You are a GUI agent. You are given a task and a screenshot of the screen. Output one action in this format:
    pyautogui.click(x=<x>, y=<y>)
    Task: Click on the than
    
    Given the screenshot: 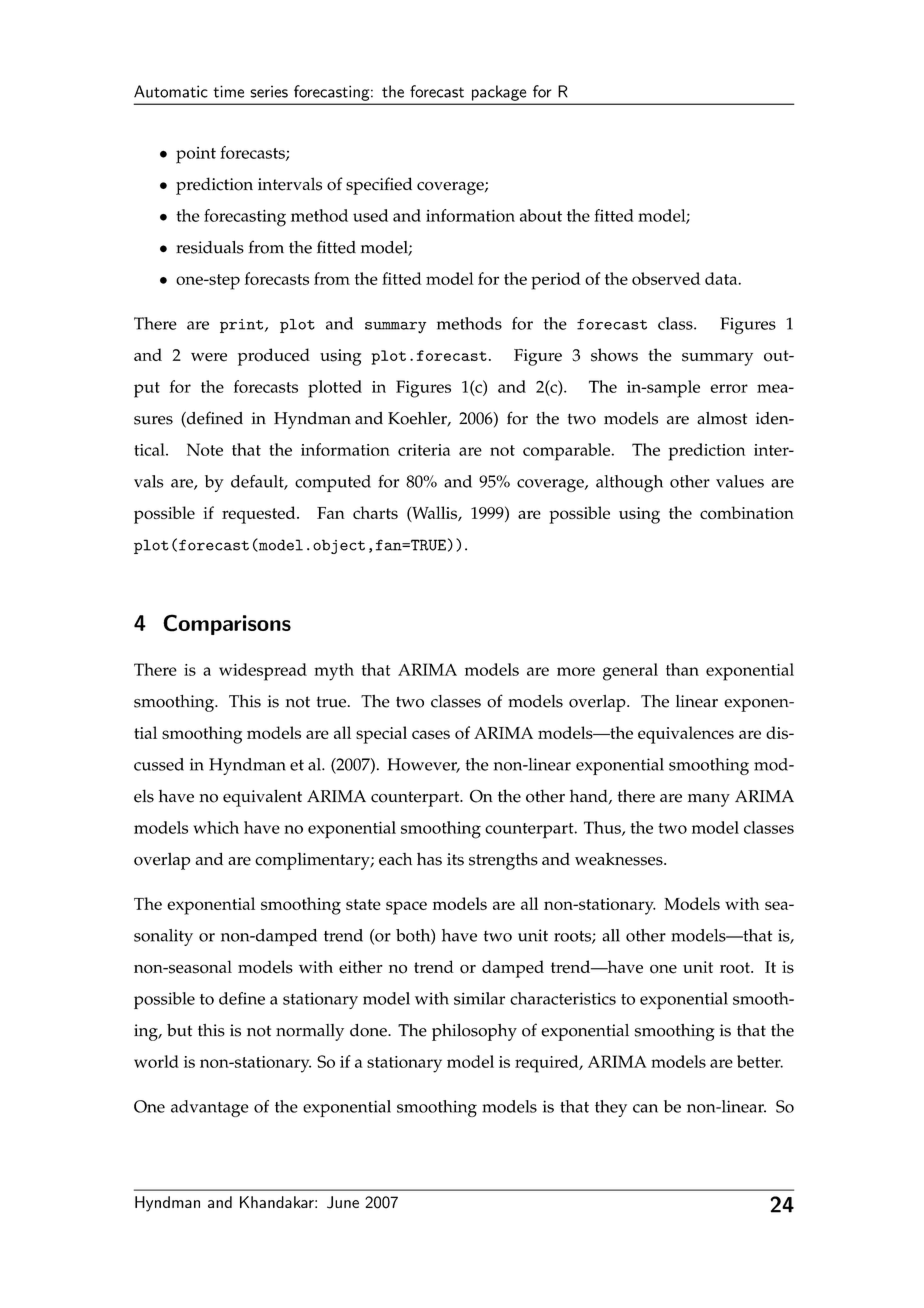 What is the action you would take?
    pyautogui.click(x=682, y=669)
